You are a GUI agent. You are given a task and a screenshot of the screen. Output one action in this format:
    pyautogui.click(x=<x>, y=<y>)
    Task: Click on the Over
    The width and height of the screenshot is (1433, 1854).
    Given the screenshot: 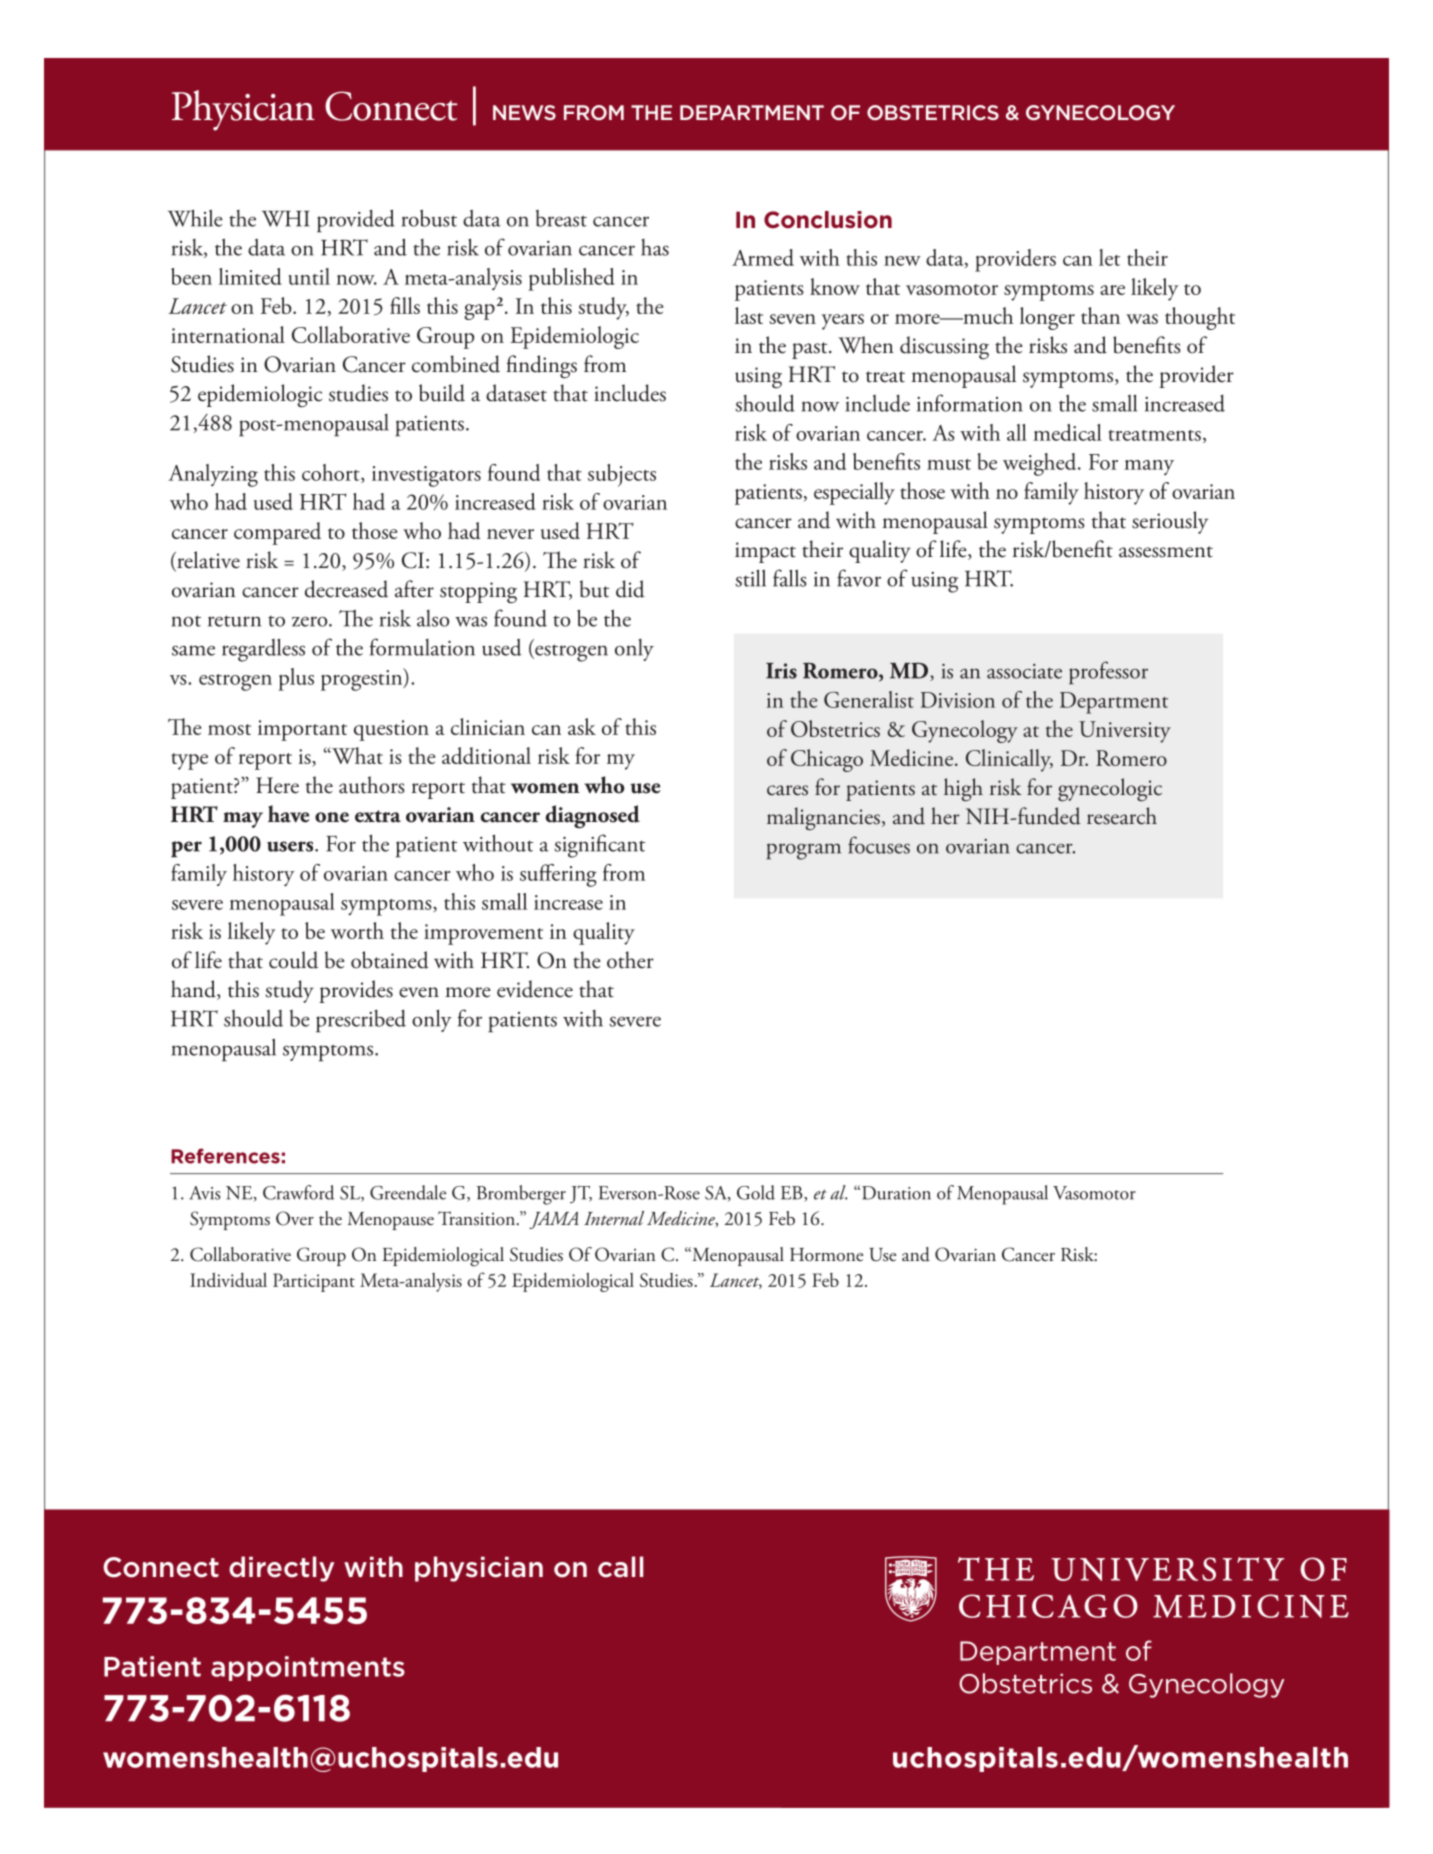 What is the action you would take?
    pyautogui.click(x=295, y=1218)
